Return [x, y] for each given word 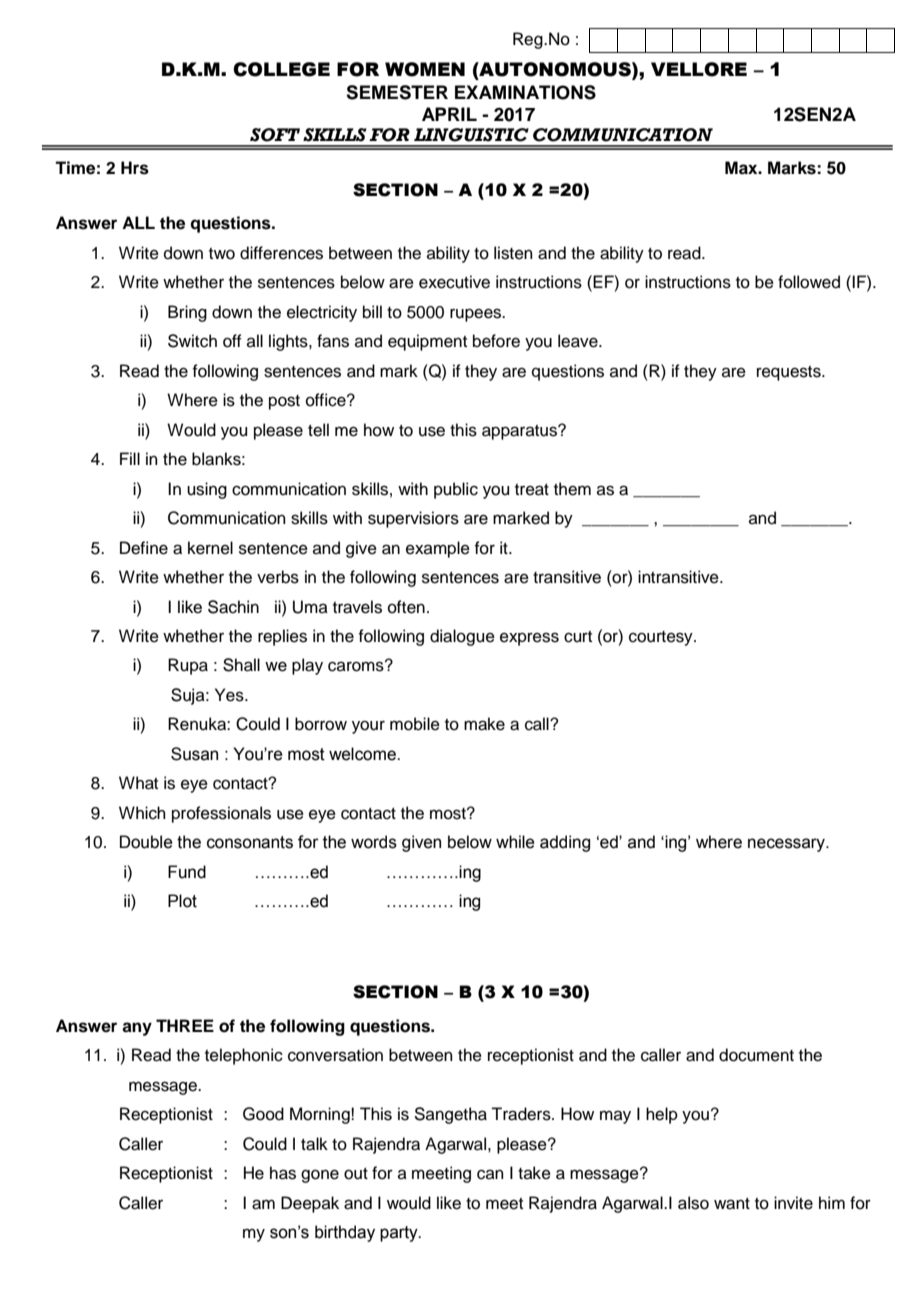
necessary [787, 845]
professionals [221, 814]
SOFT [275, 135]
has [283, 1173]
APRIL [449, 114]
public [456, 490]
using [207, 490]
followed [809, 282]
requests [790, 373]
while [515, 842]
